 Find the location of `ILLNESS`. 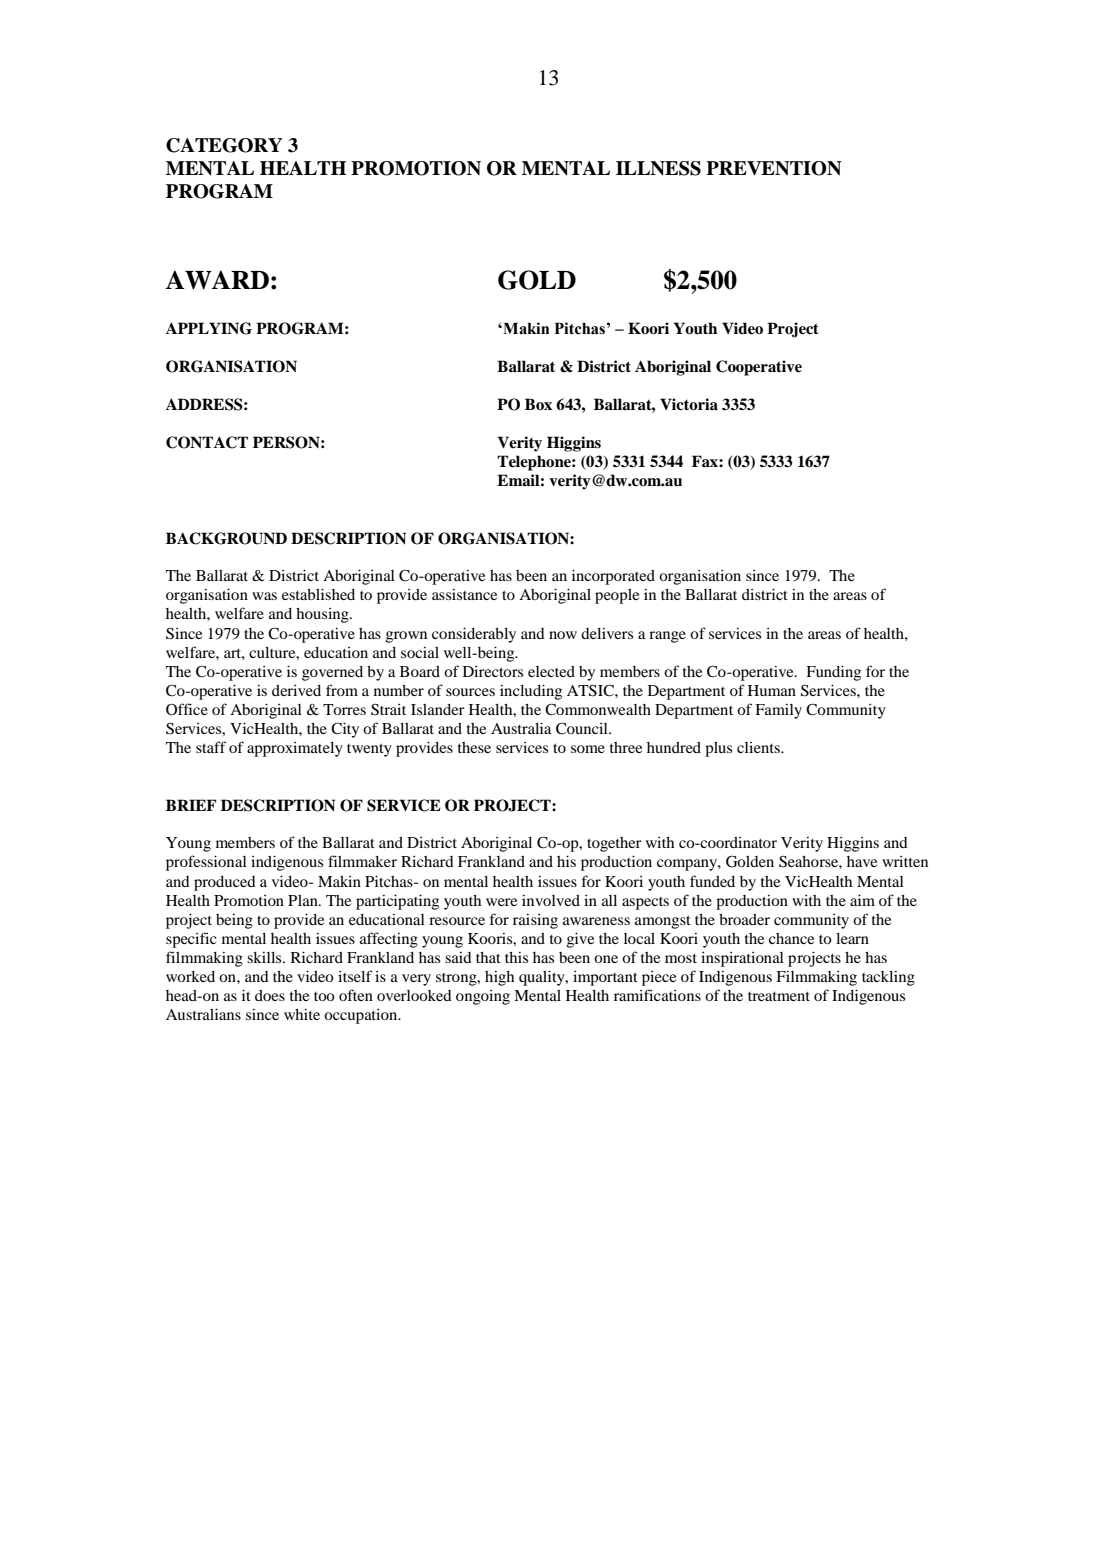

ILLNESS is located at coordinates (658, 168).
